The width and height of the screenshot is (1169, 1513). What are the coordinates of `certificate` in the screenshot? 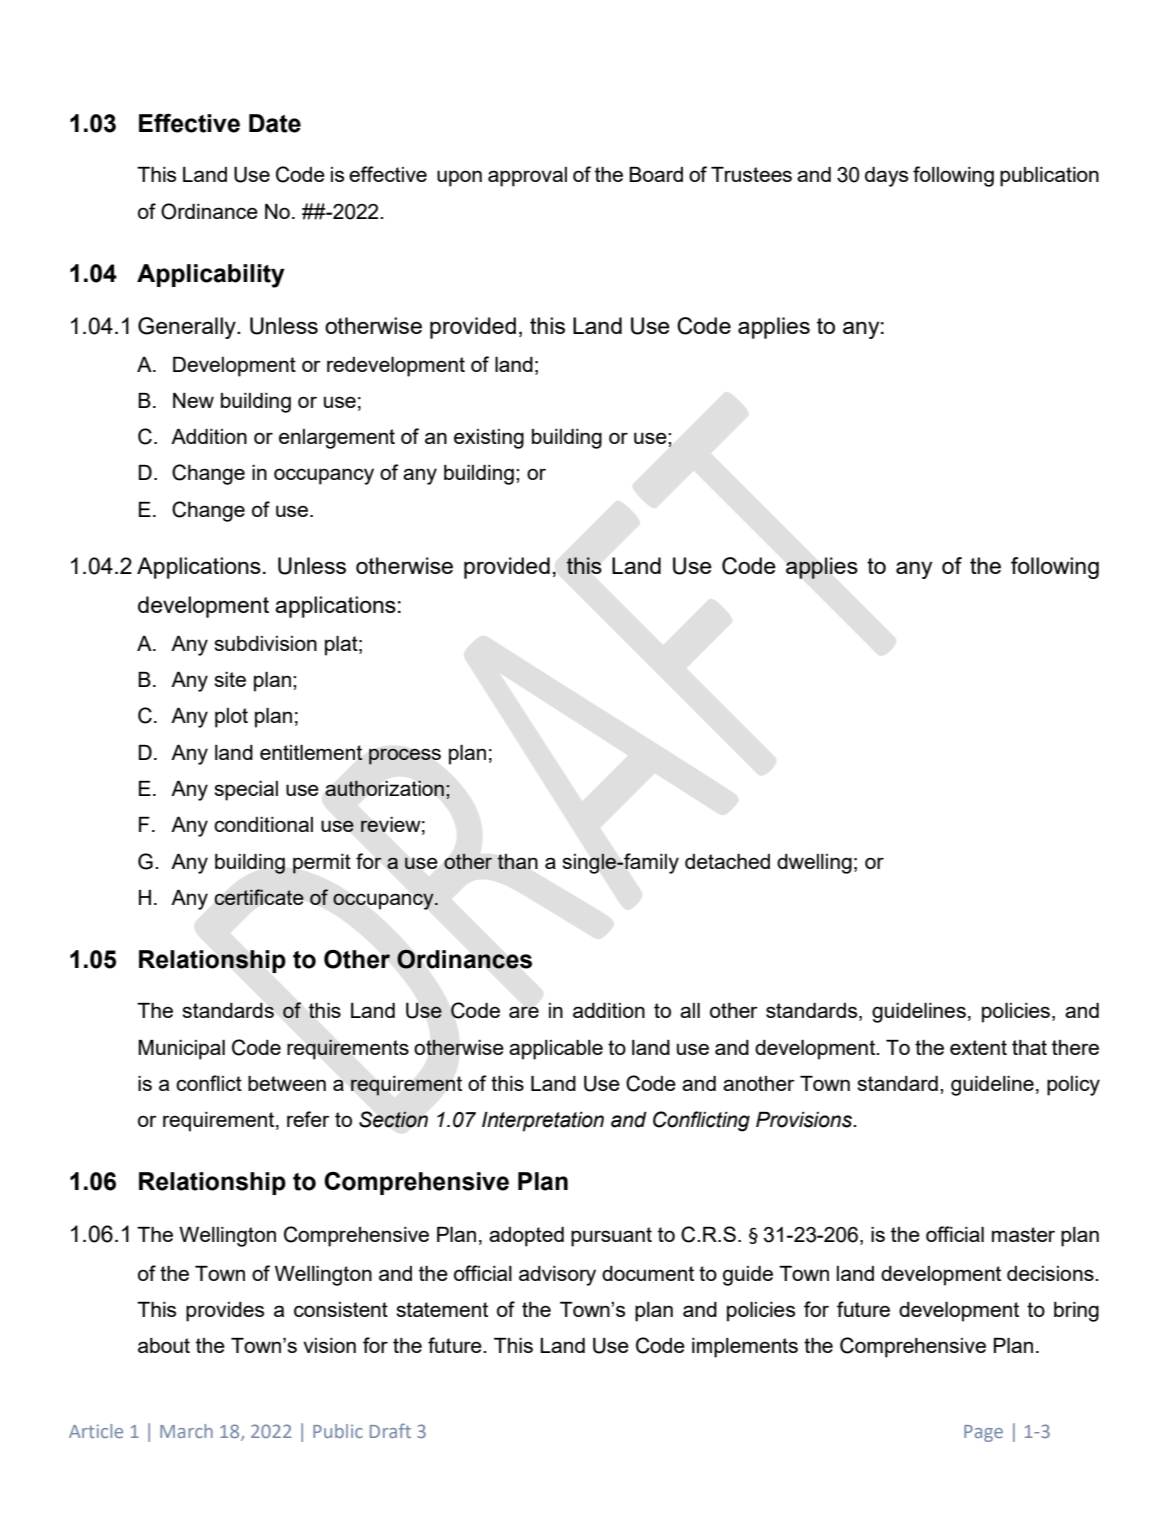 It's located at (259, 897).
